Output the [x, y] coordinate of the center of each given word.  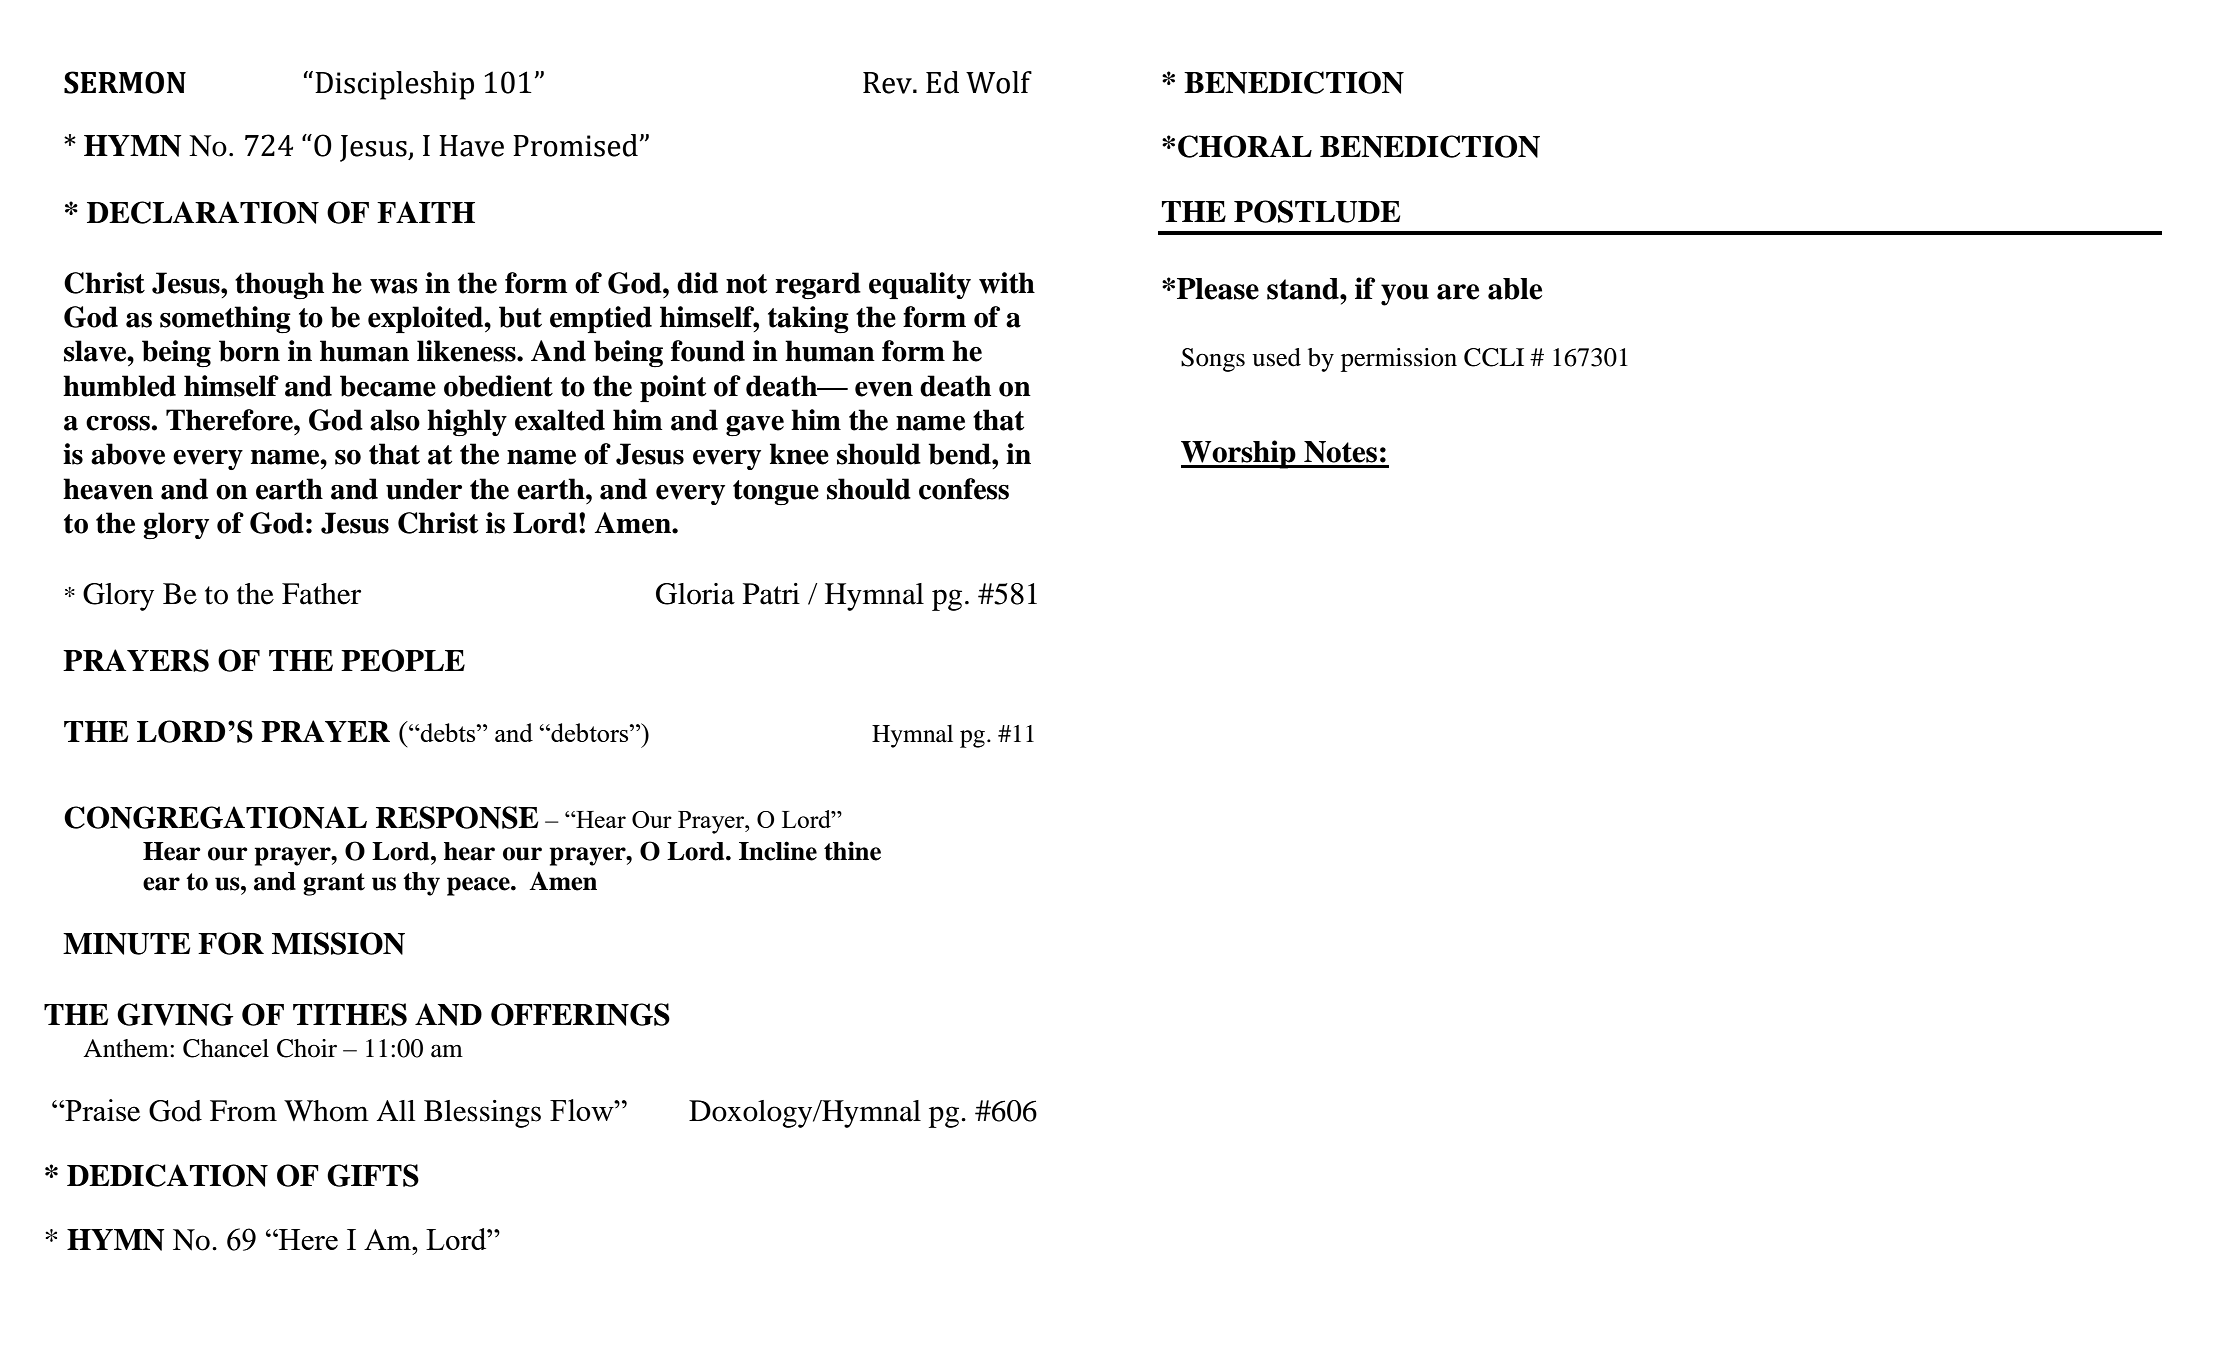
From [243, 1111]
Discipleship [394, 85]
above [128, 454]
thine [852, 851]
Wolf [999, 82]
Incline [778, 851]
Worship [1239, 454]
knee [799, 454]
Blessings [482, 1114]
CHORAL [1245, 146]
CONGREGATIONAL [215, 817]
